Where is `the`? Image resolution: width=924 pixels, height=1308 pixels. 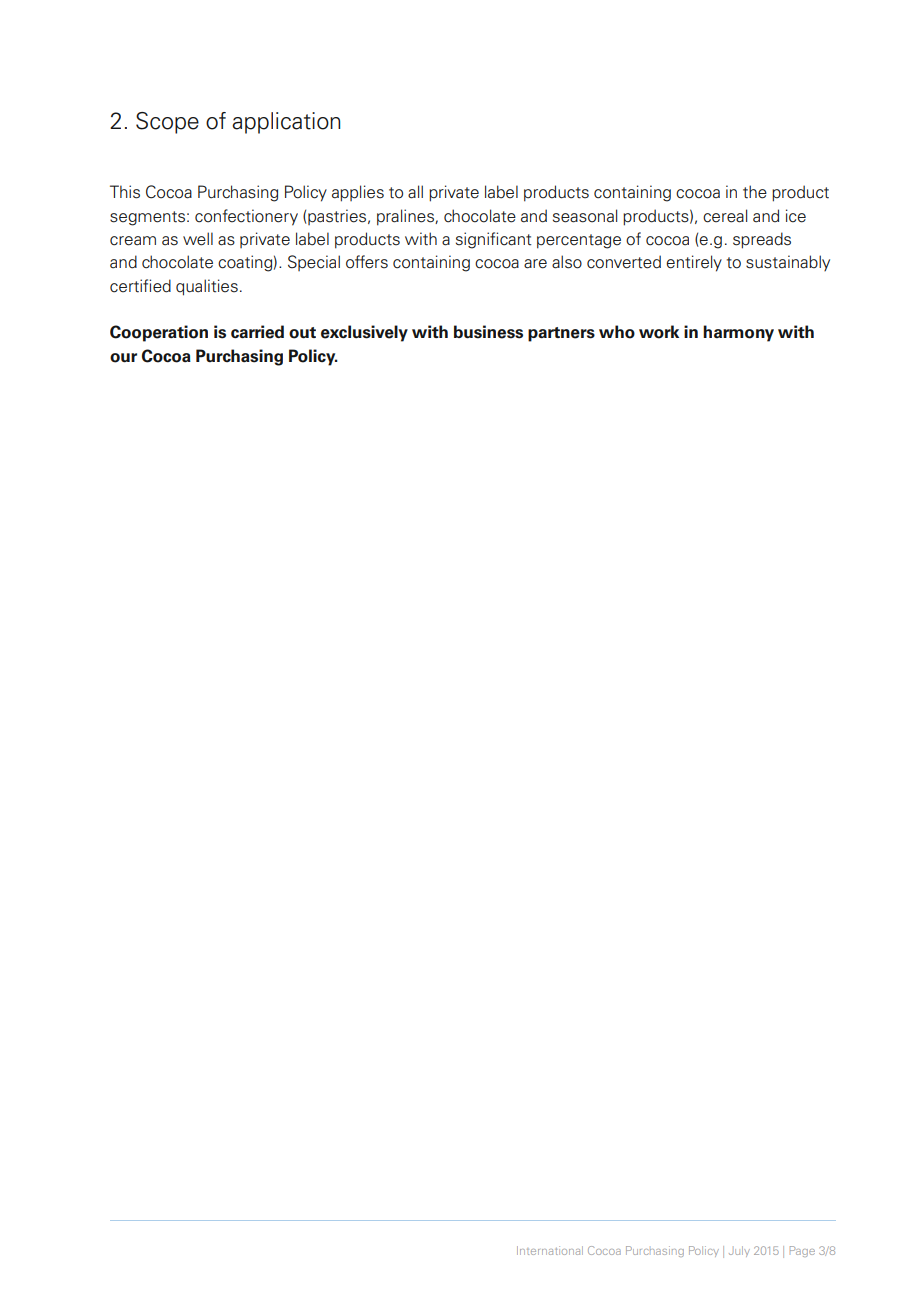
the is located at coordinates (755, 192).
